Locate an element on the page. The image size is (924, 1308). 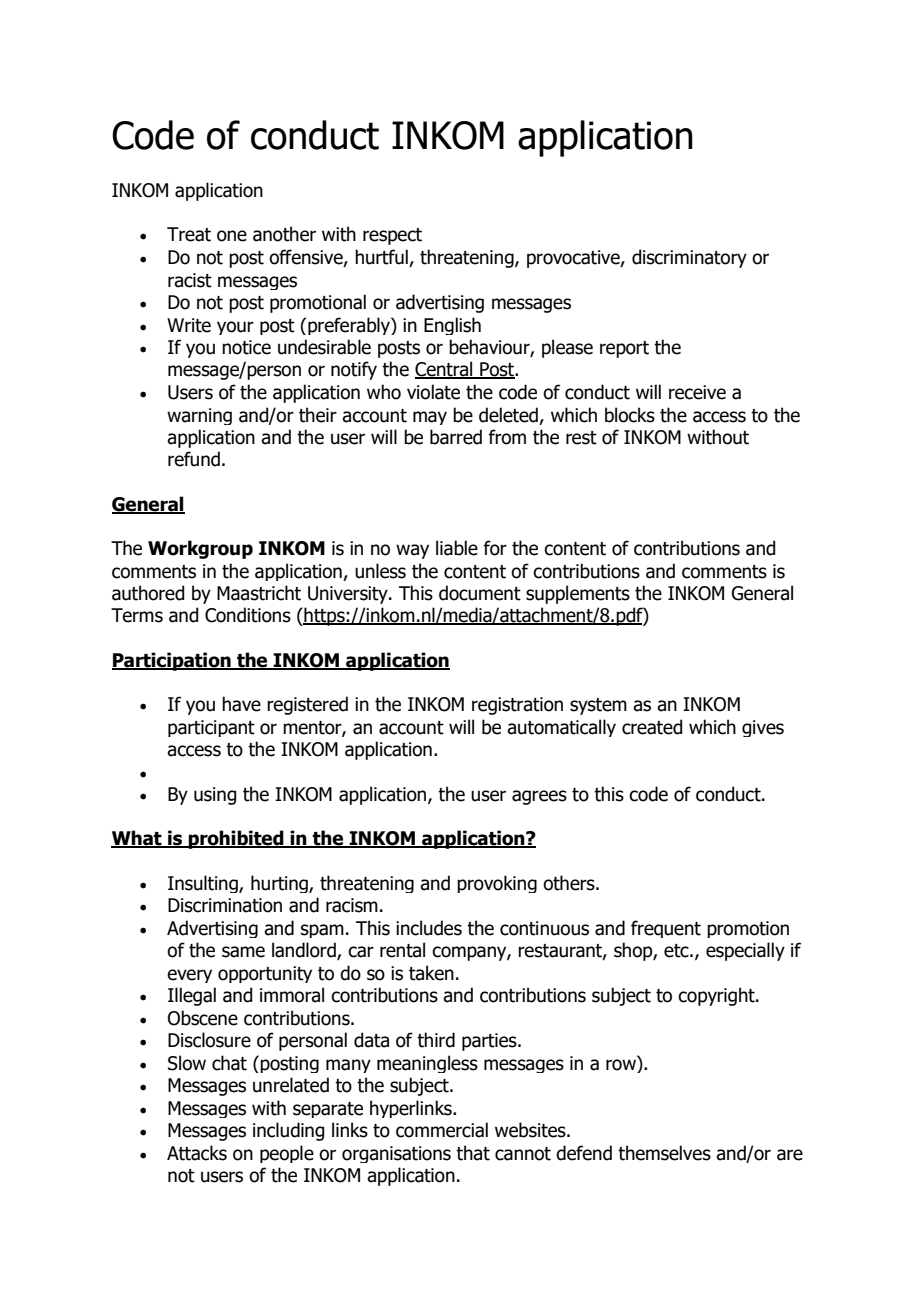
Attacks is located at coordinates (197, 1153).
